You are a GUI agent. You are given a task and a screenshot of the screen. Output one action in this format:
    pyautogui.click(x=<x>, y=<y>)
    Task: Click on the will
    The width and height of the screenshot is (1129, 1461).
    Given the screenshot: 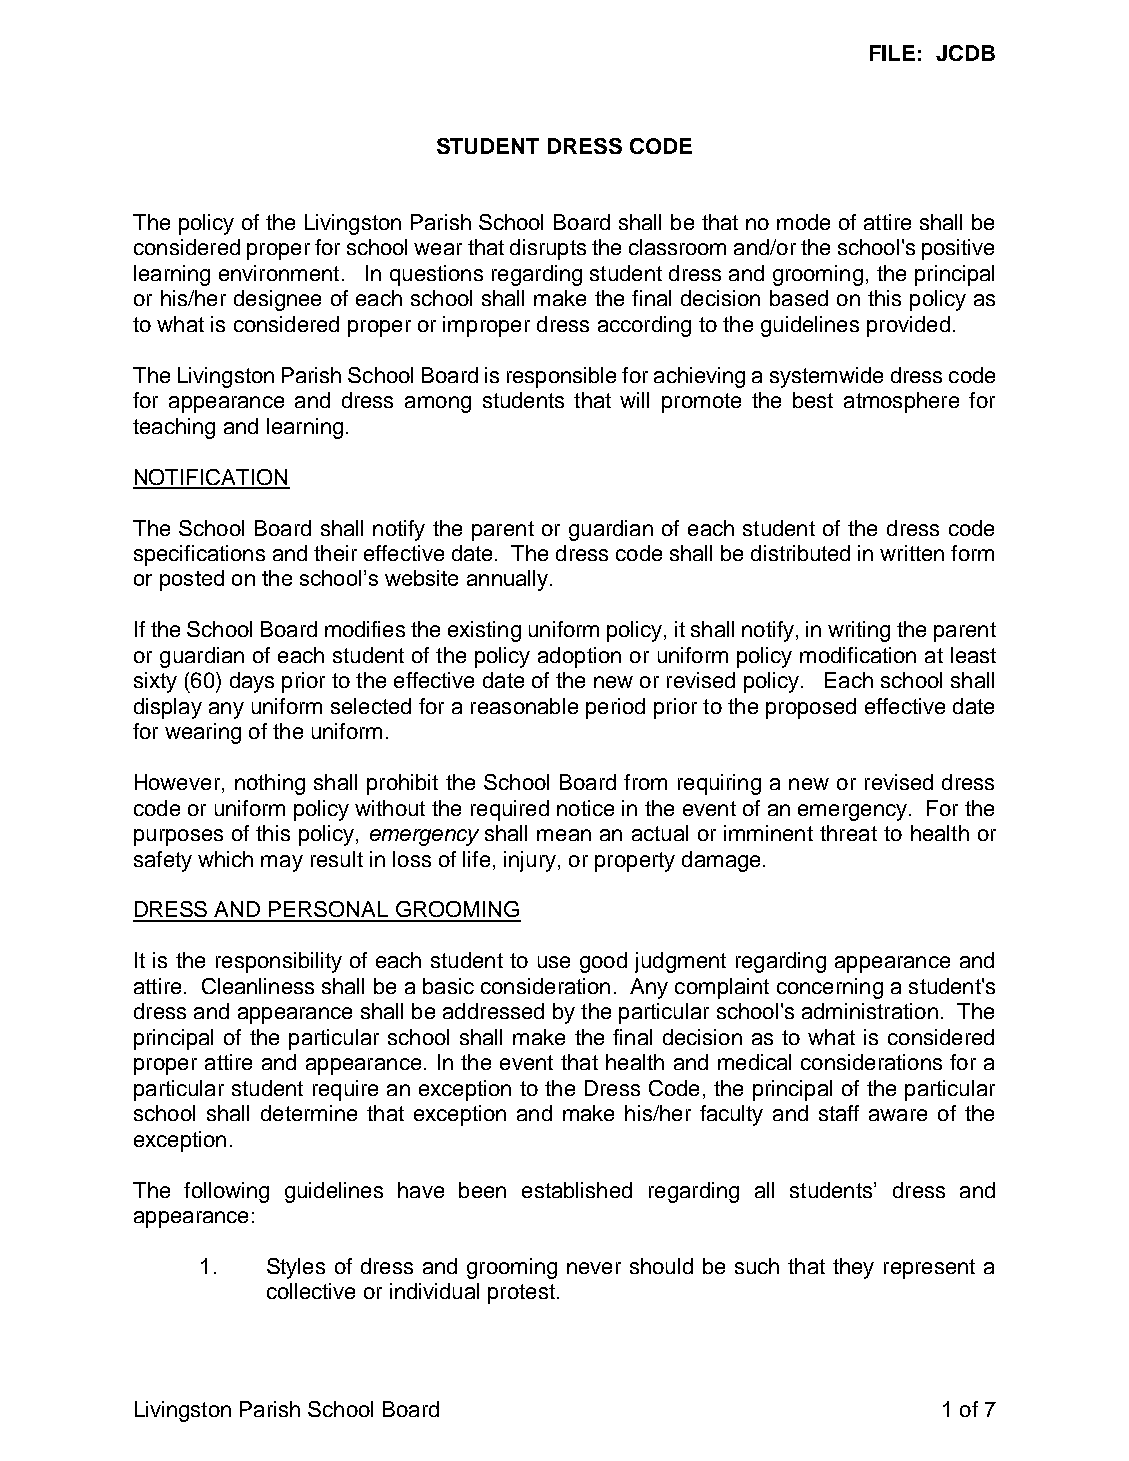 What is the action you would take?
    pyautogui.click(x=634, y=400)
